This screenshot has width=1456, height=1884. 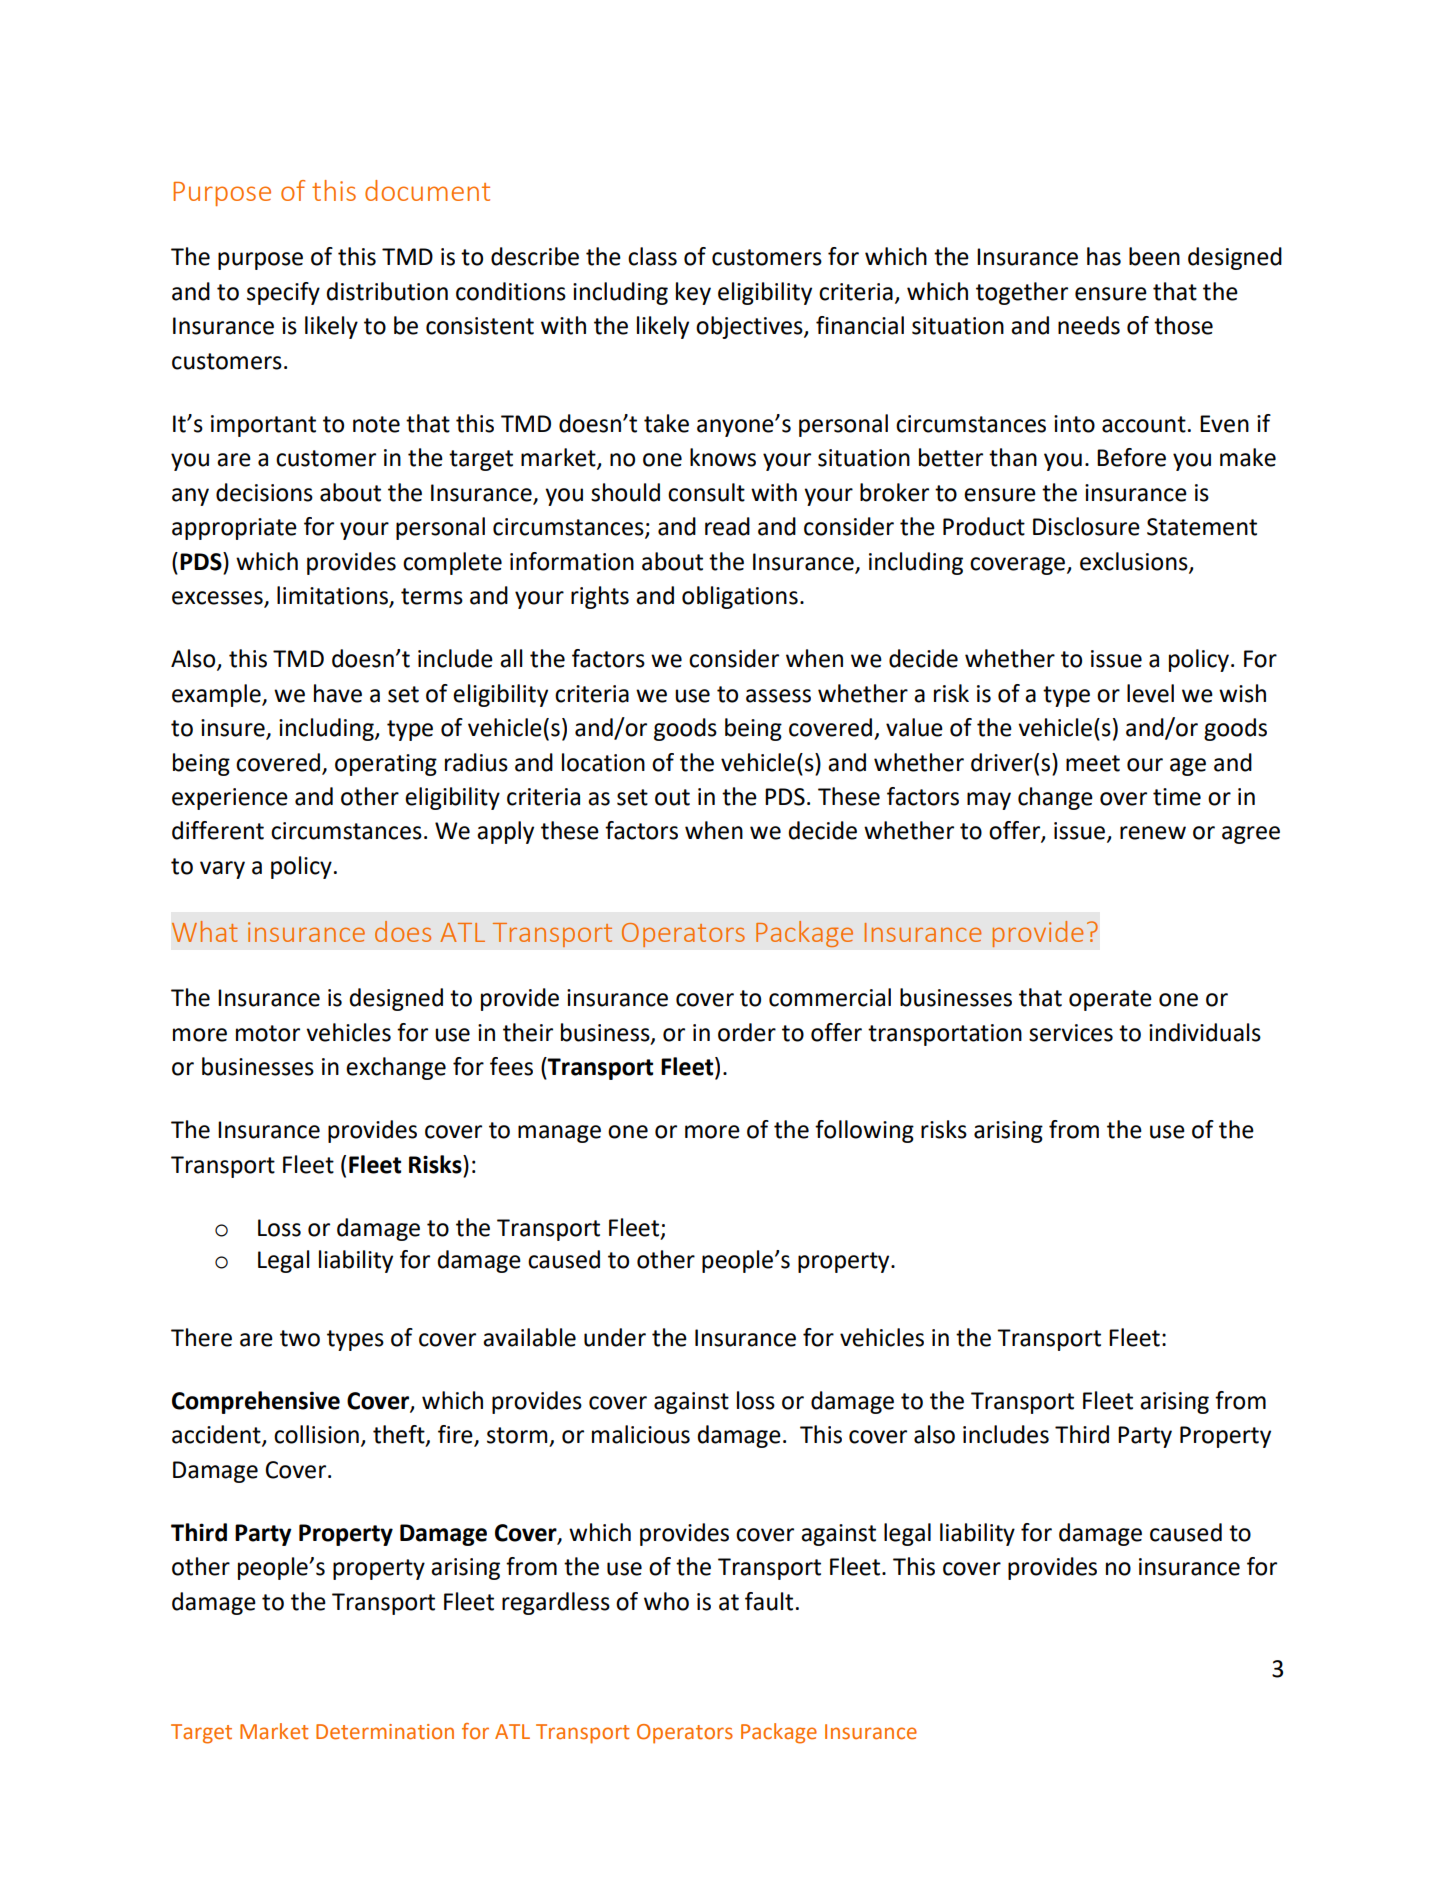 What do you see at coordinates (1150, 693) in the screenshot?
I see `level` at bounding box center [1150, 693].
